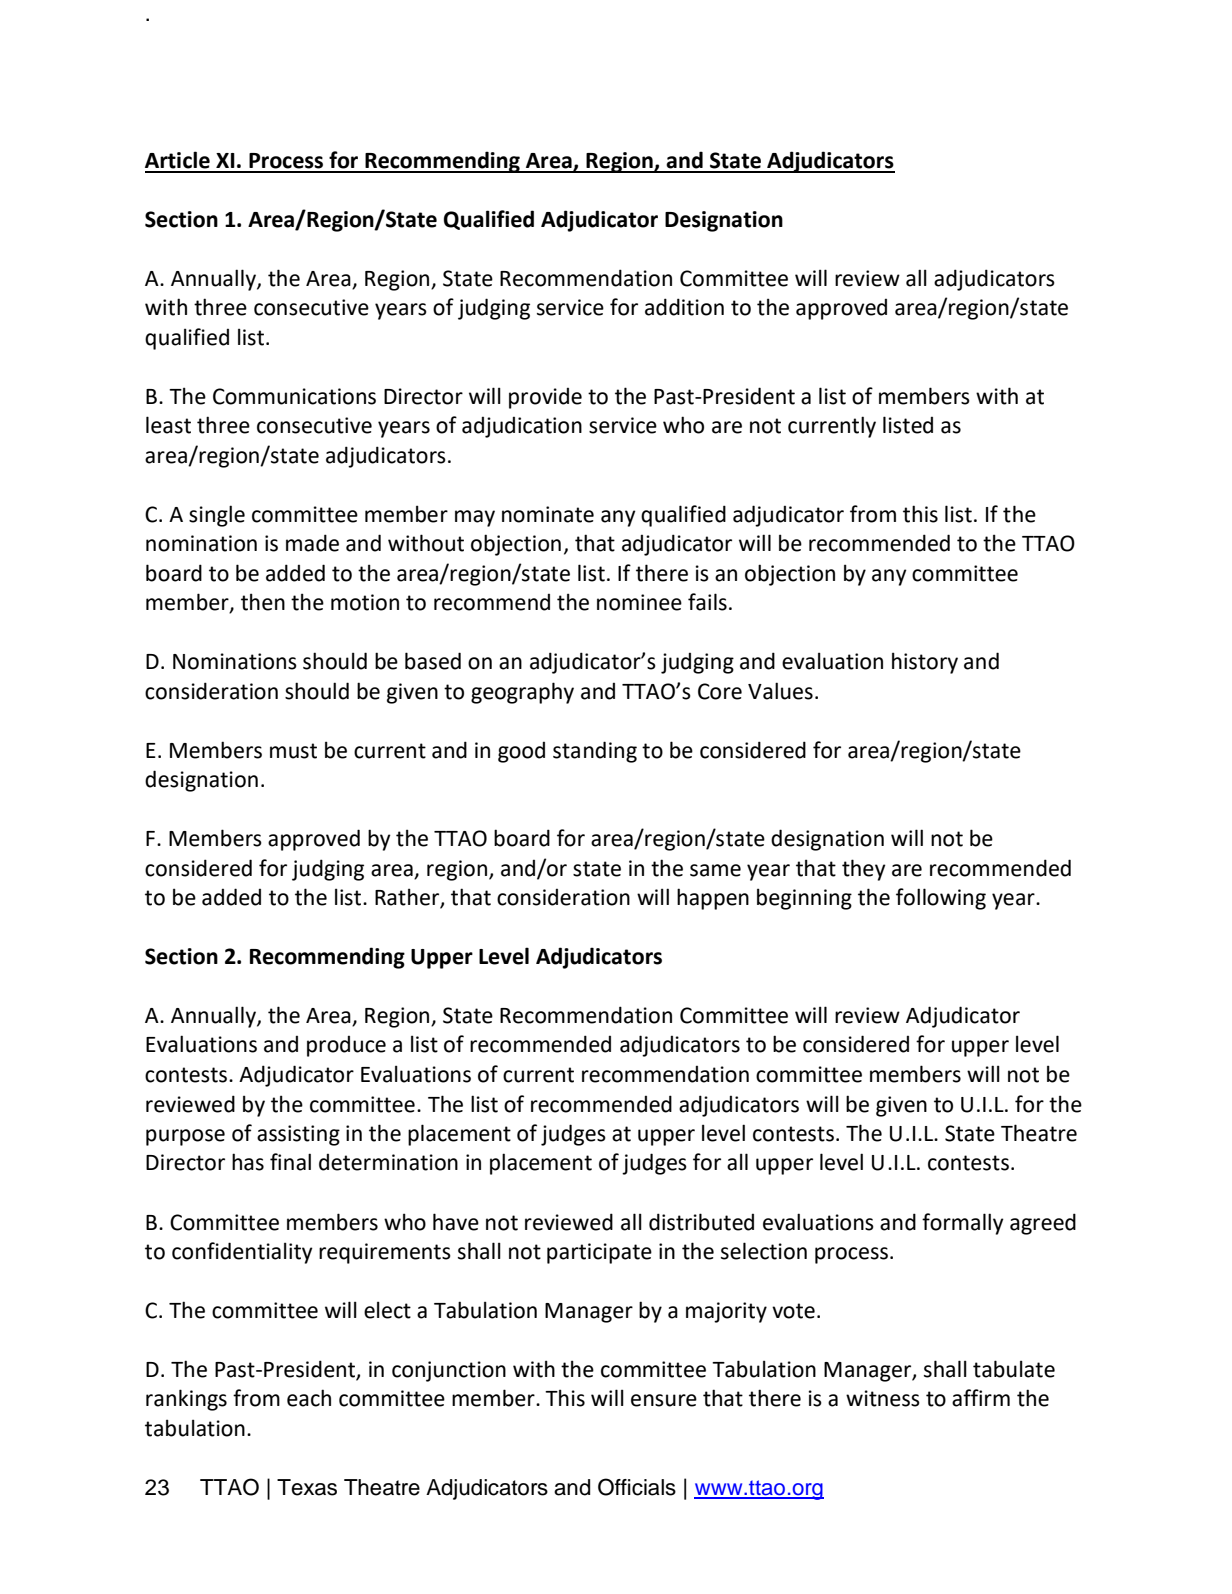 The height and width of the screenshot is (1594, 1232). Describe the element at coordinates (637, 1487) in the screenshot. I see `Officials` at that location.
